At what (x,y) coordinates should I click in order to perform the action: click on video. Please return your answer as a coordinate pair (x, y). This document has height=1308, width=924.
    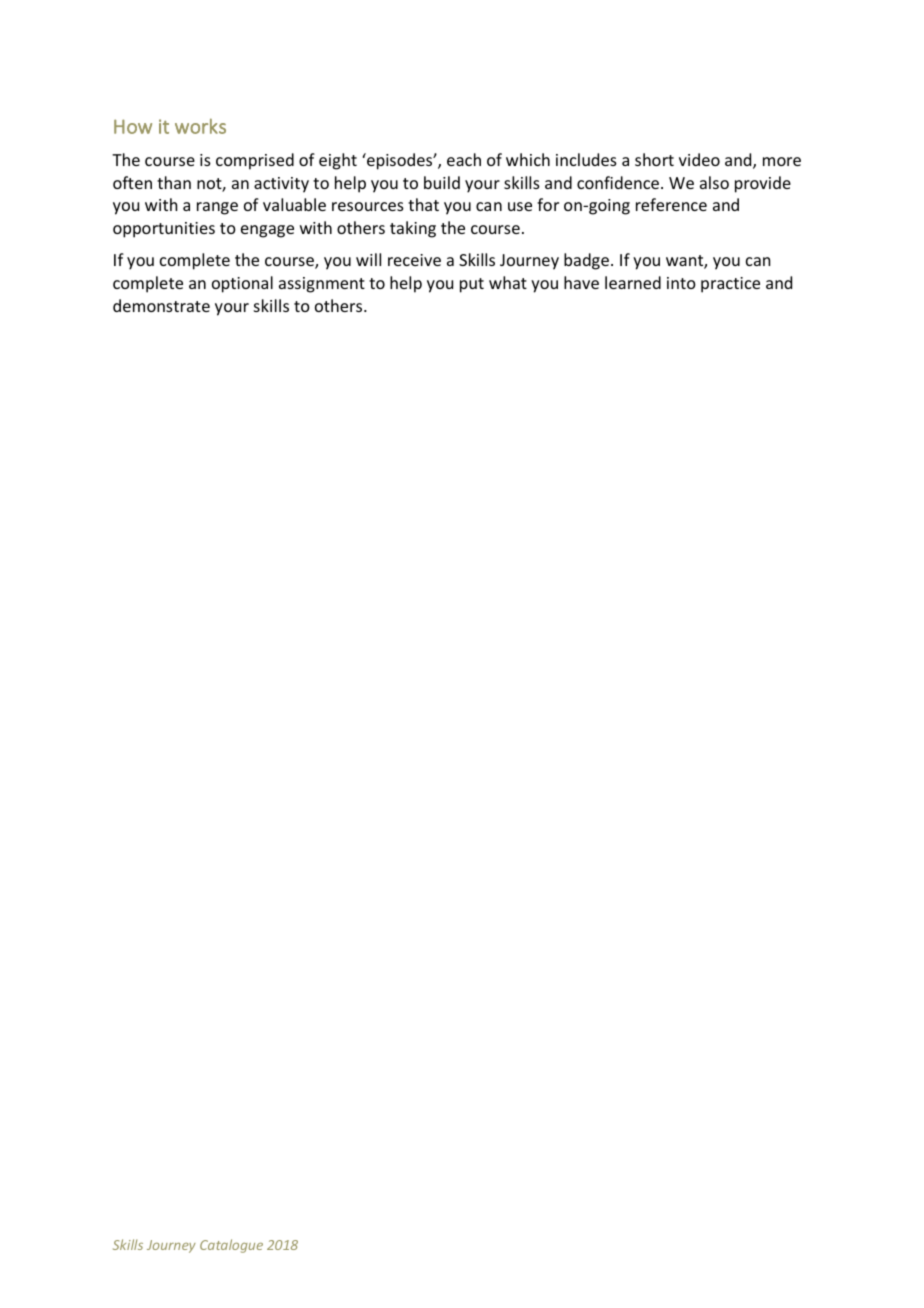
    Looking at the image, I should click on (699, 159).
